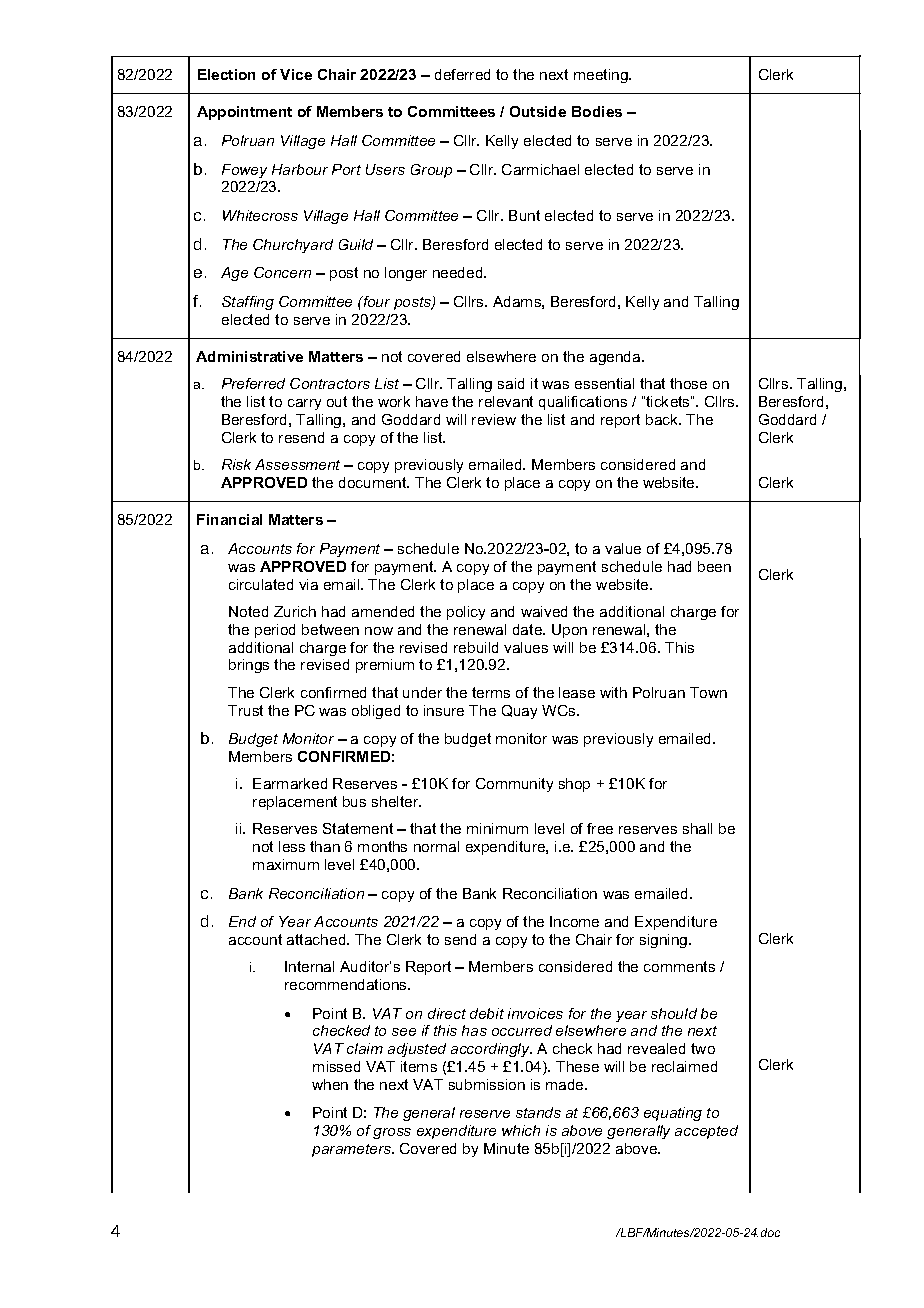  I want to click on normal, so click(436, 846).
